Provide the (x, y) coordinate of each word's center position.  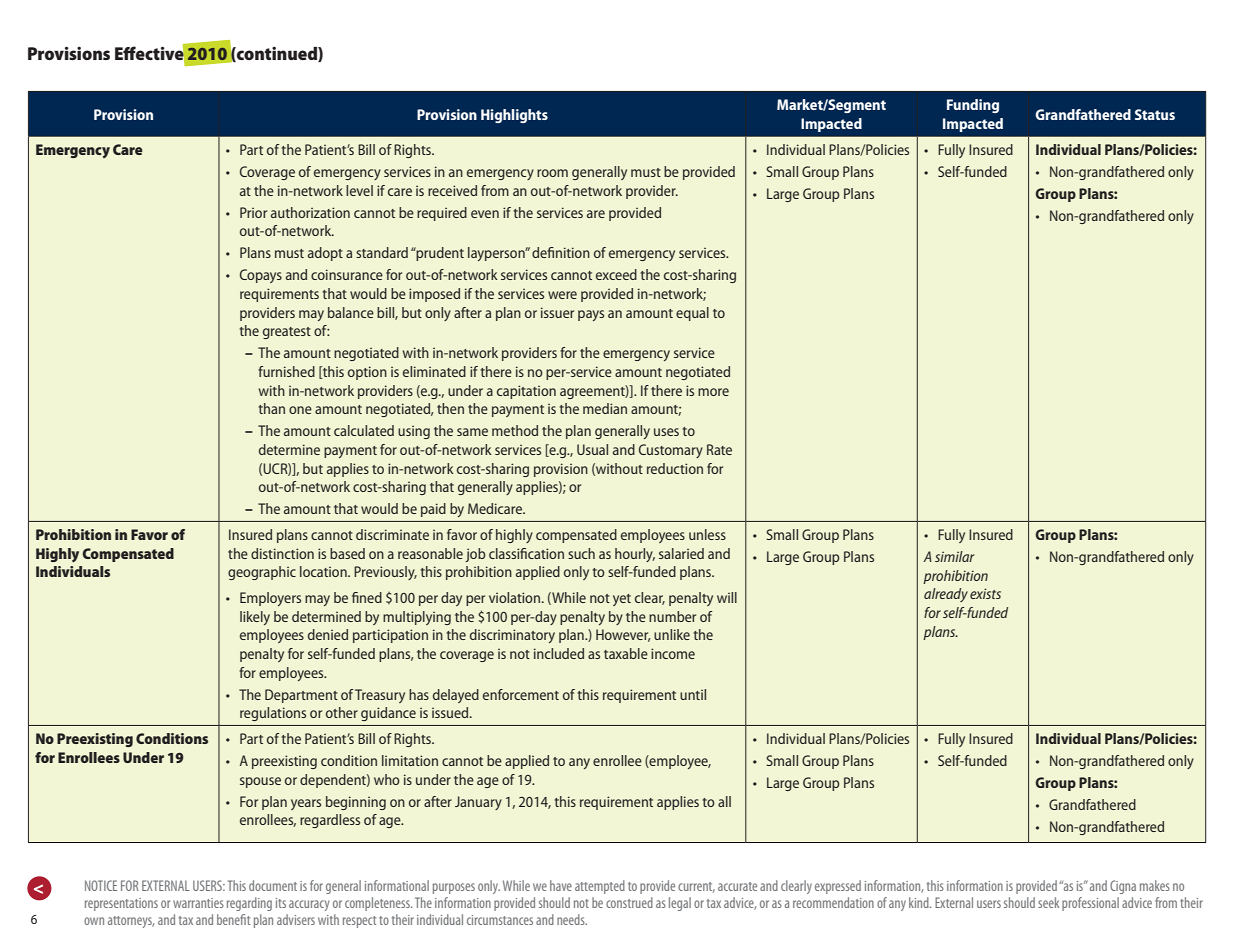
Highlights (514, 116)
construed (629, 902)
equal (692, 314)
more (713, 392)
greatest (287, 333)
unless (707, 534)
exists (985, 593)
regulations (273, 714)
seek (1048, 902)
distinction (282, 553)
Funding (973, 106)
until (693, 694)
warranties (198, 903)
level (359, 190)
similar (955, 556)
